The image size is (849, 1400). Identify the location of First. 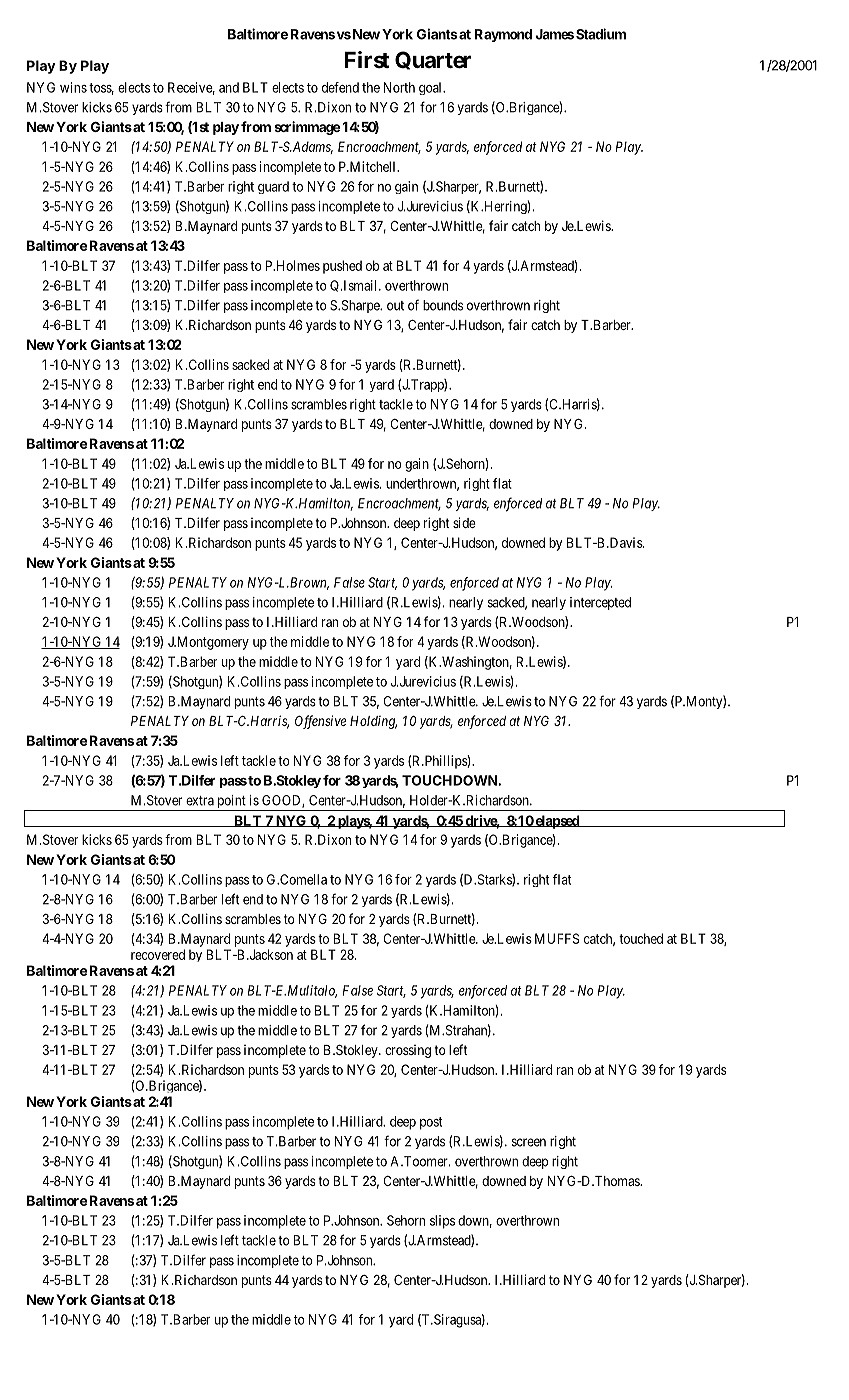
(367, 60).
